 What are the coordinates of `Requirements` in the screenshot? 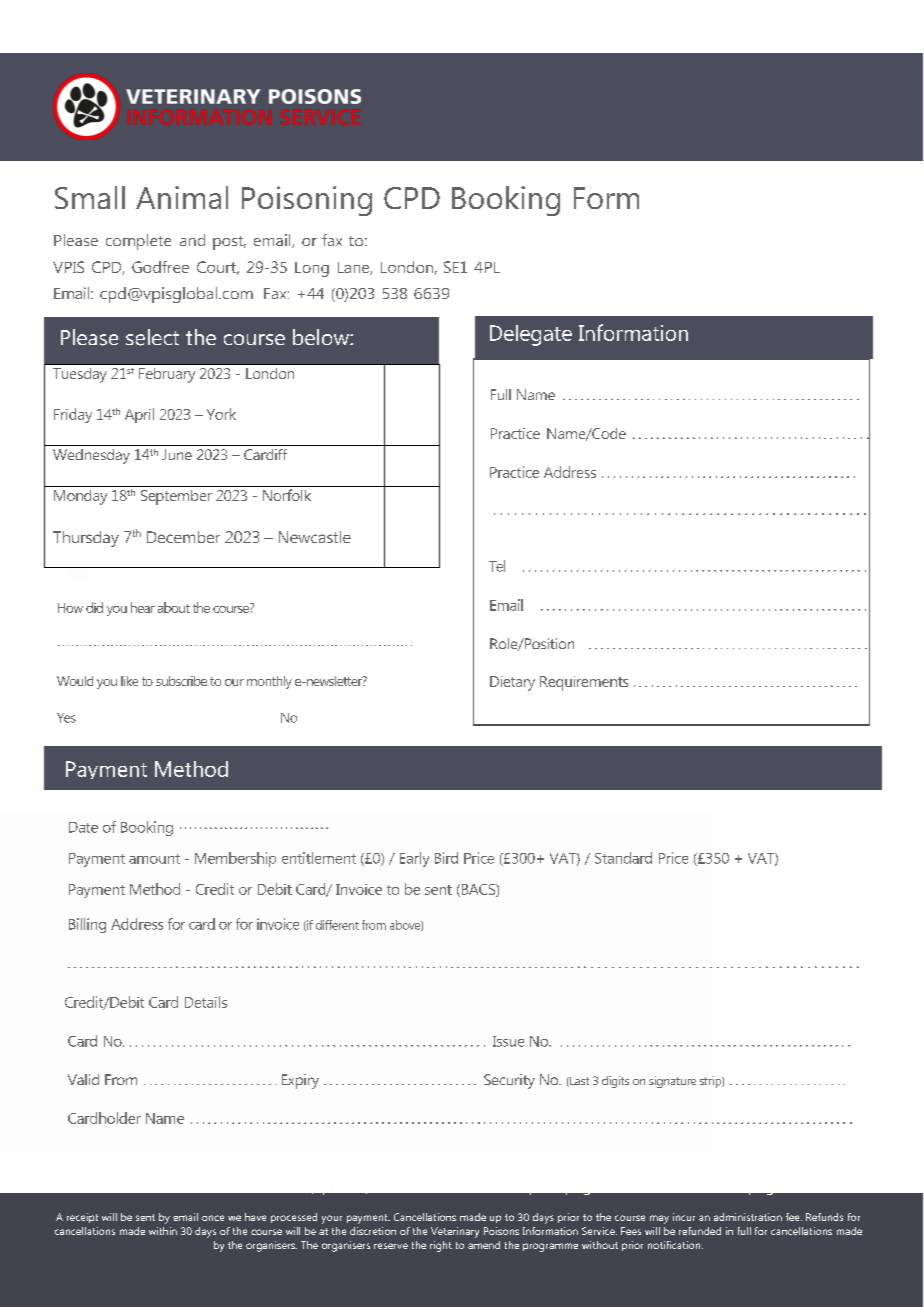 It's located at (584, 683).
